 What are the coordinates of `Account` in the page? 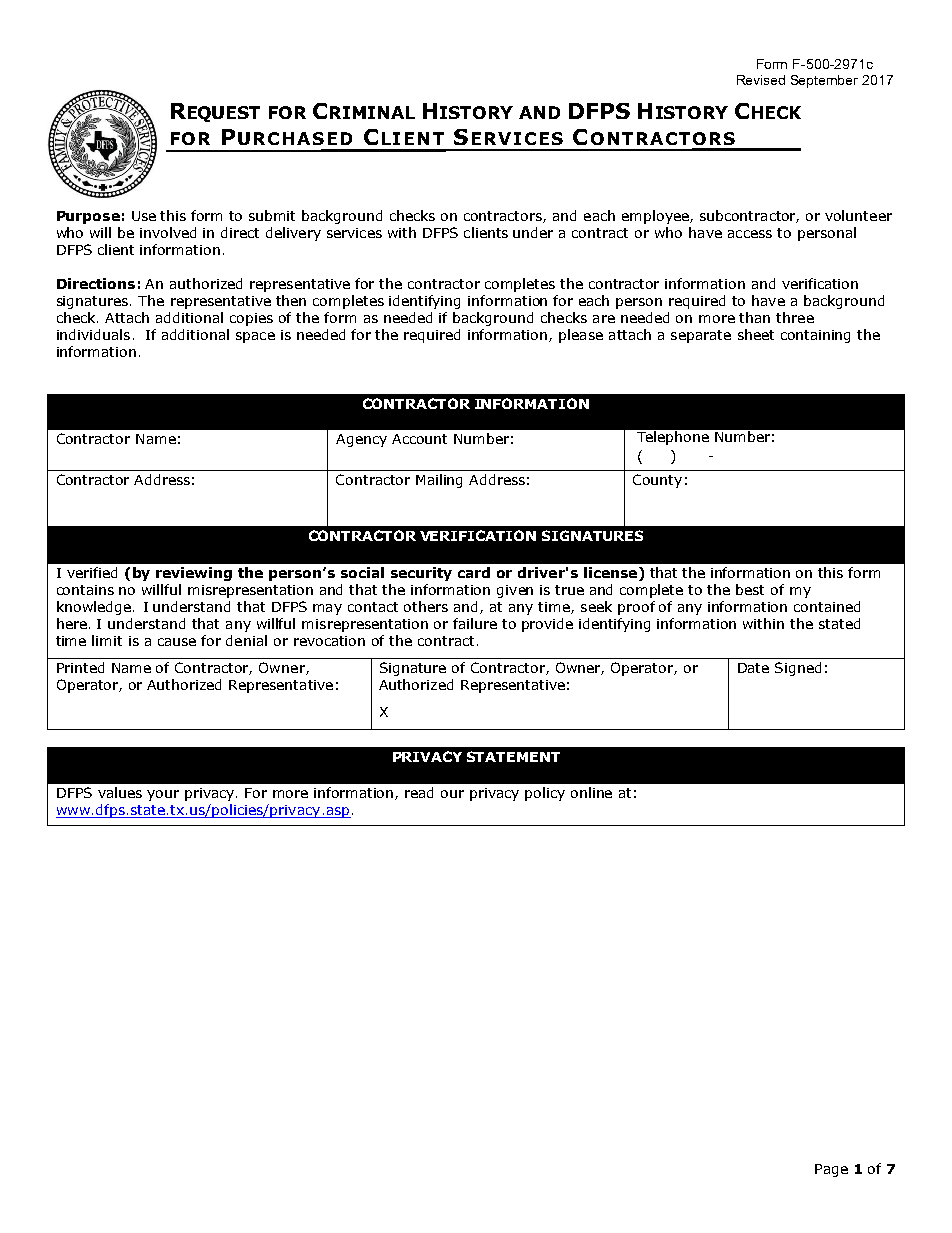 It's located at (419, 439).
